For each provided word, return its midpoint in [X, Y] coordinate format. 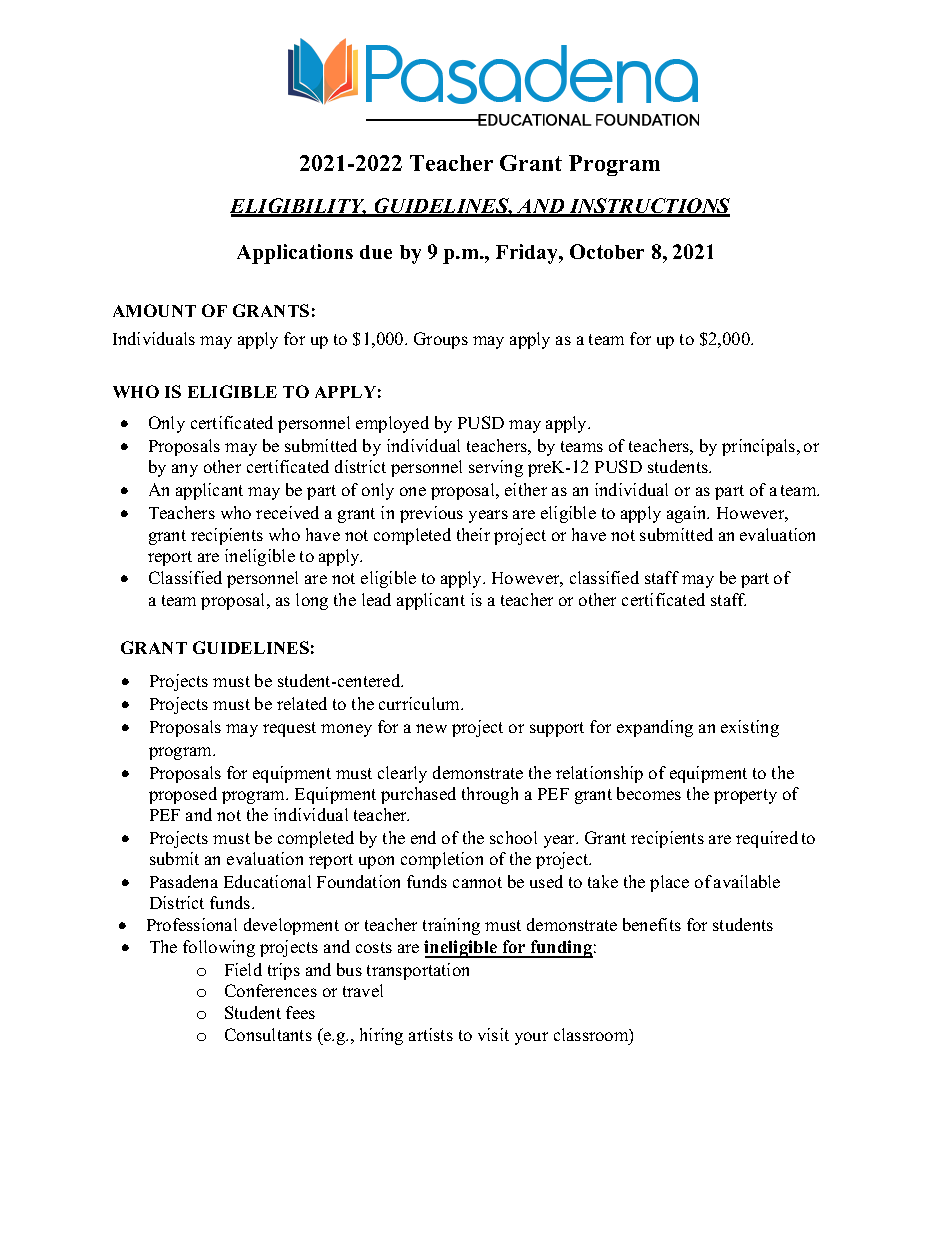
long [312, 601]
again [688, 514]
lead [376, 599]
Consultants [268, 1034]
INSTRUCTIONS [648, 207]
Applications [295, 254]
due [376, 252]
